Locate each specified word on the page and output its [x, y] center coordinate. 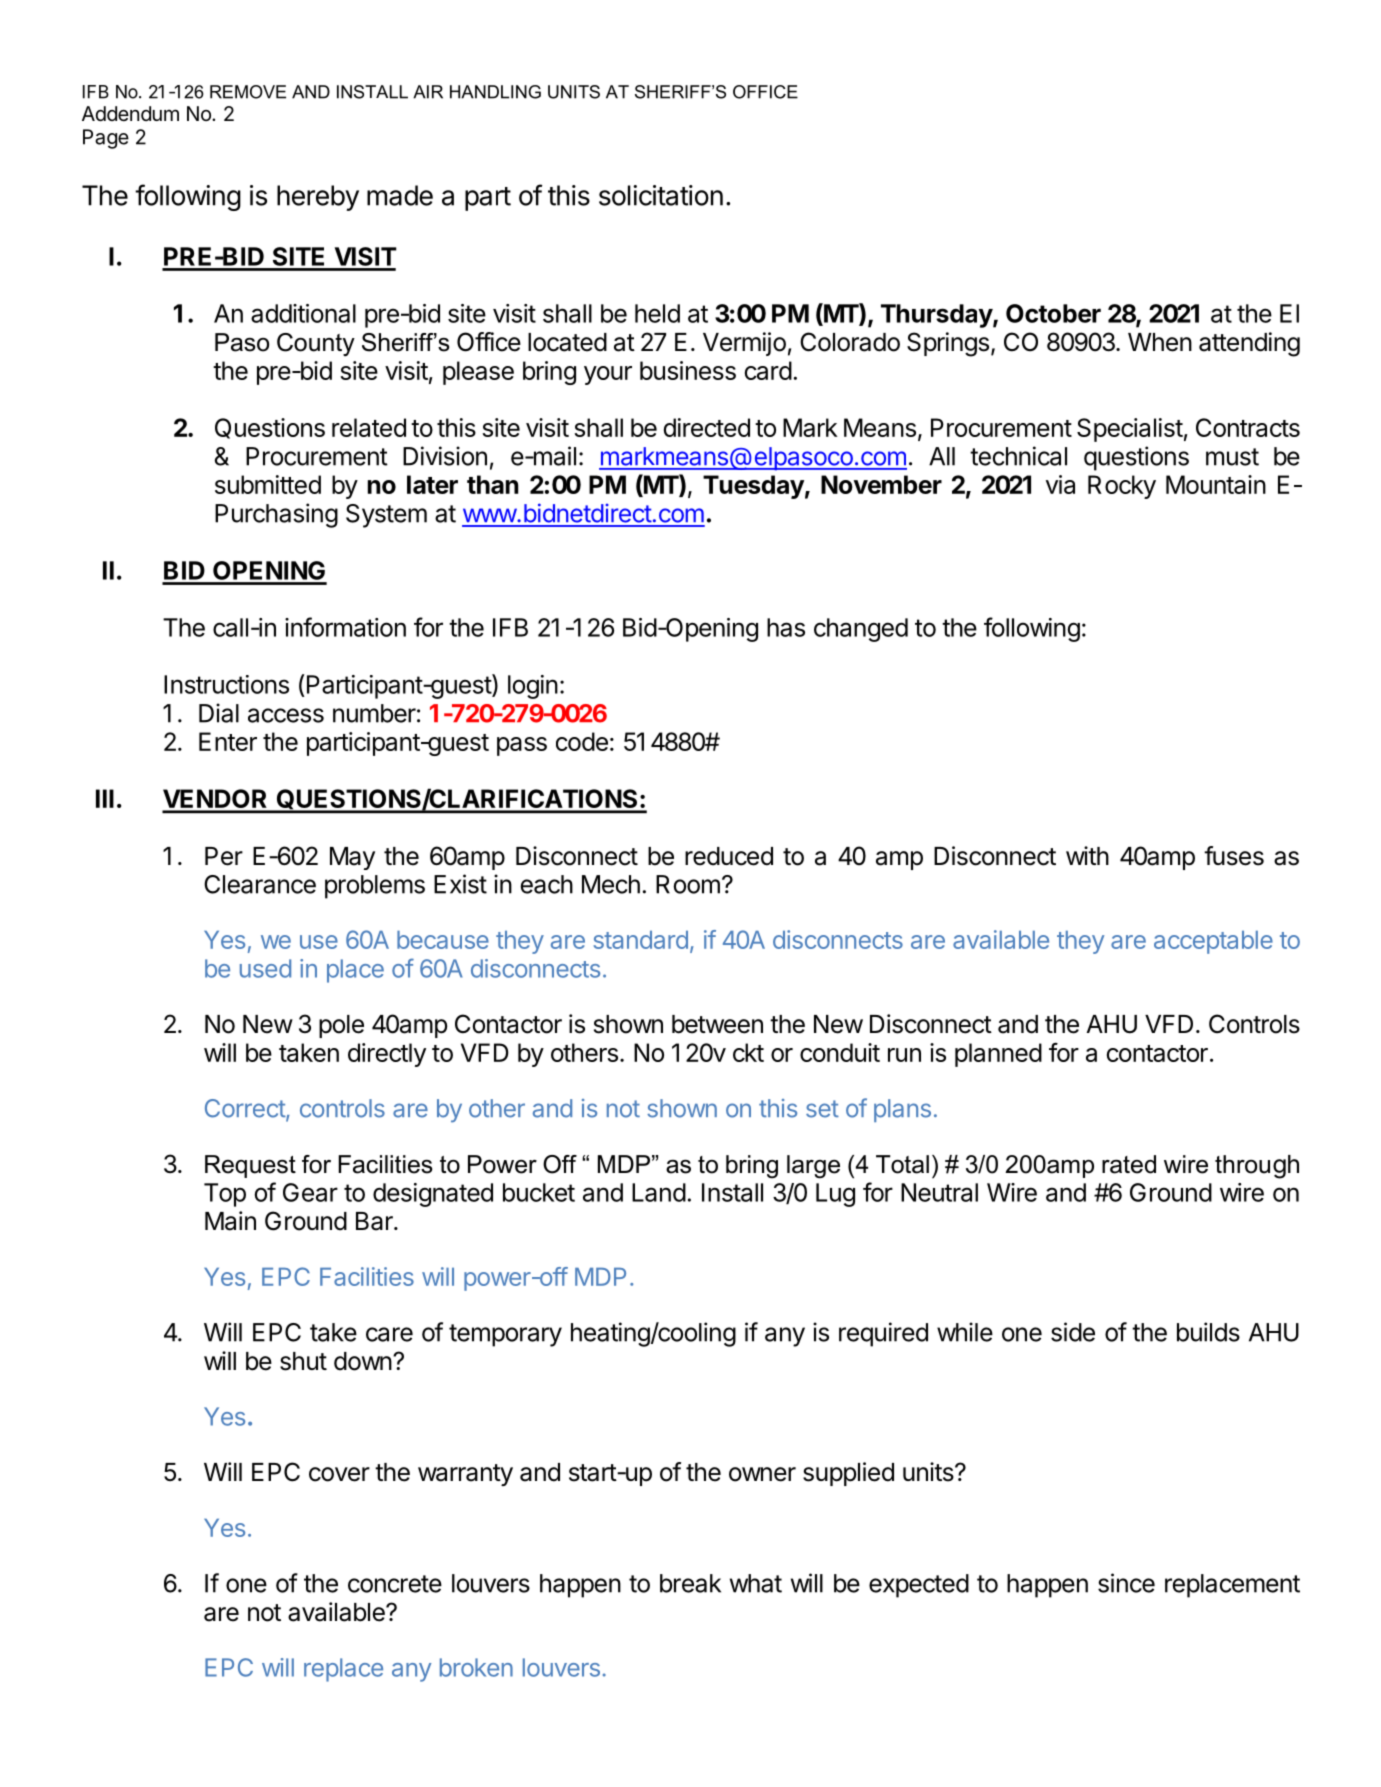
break [690, 1583]
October [1053, 313]
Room [688, 884]
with [1087, 855]
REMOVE [248, 92]
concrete [395, 1584]
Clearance [260, 884]
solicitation [661, 195]
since [1126, 1583]
